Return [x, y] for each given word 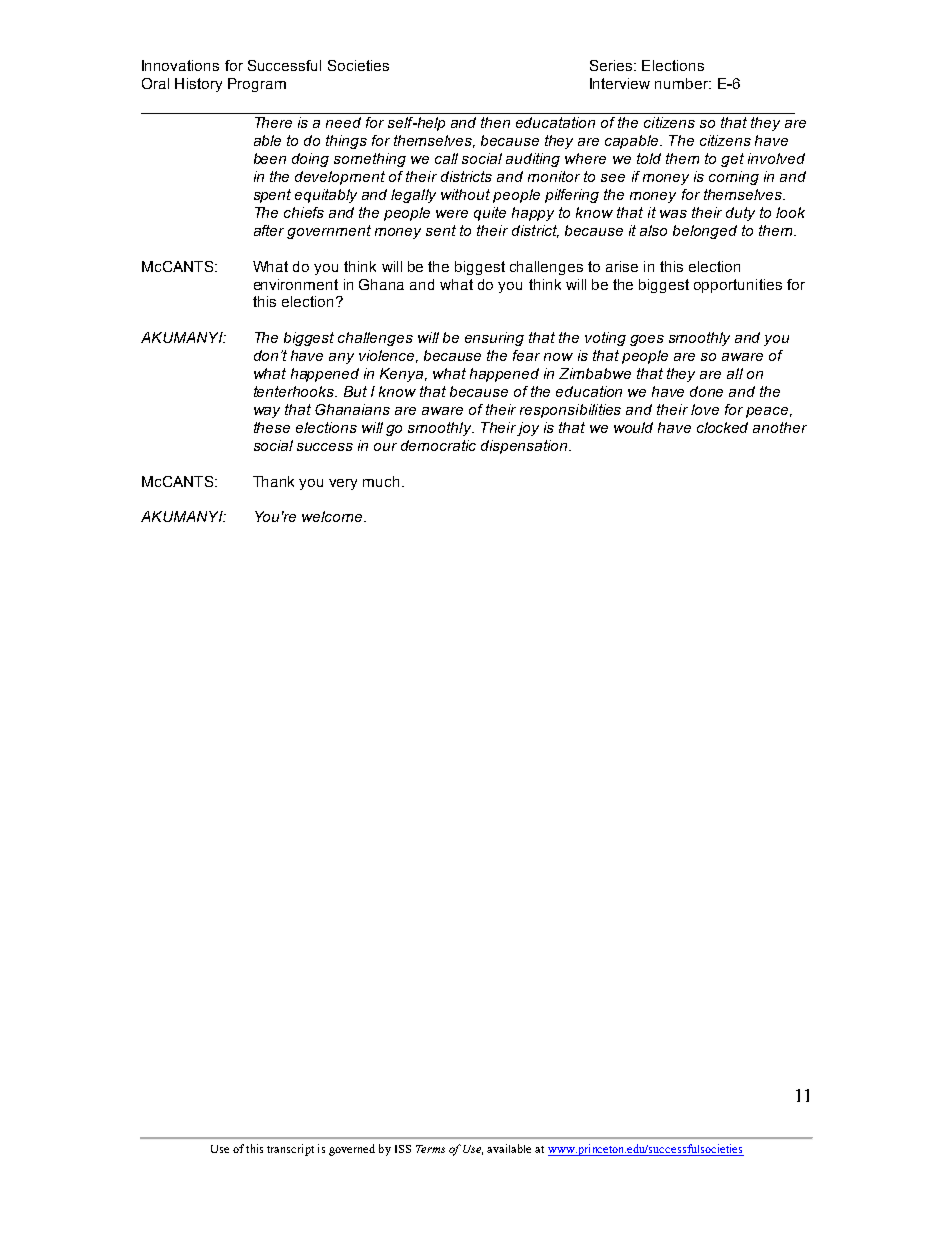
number [683, 83]
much [383, 481]
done [706, 391]
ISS [403, 1149]
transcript [290, 1150]
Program [257, 85]
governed [352, 1150]
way [267, 412]
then [495, 122]
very [343, 484]
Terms [430, 1149]
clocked [722, 427]
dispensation [525, 447]
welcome [333, 516]
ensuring [494, 339]
